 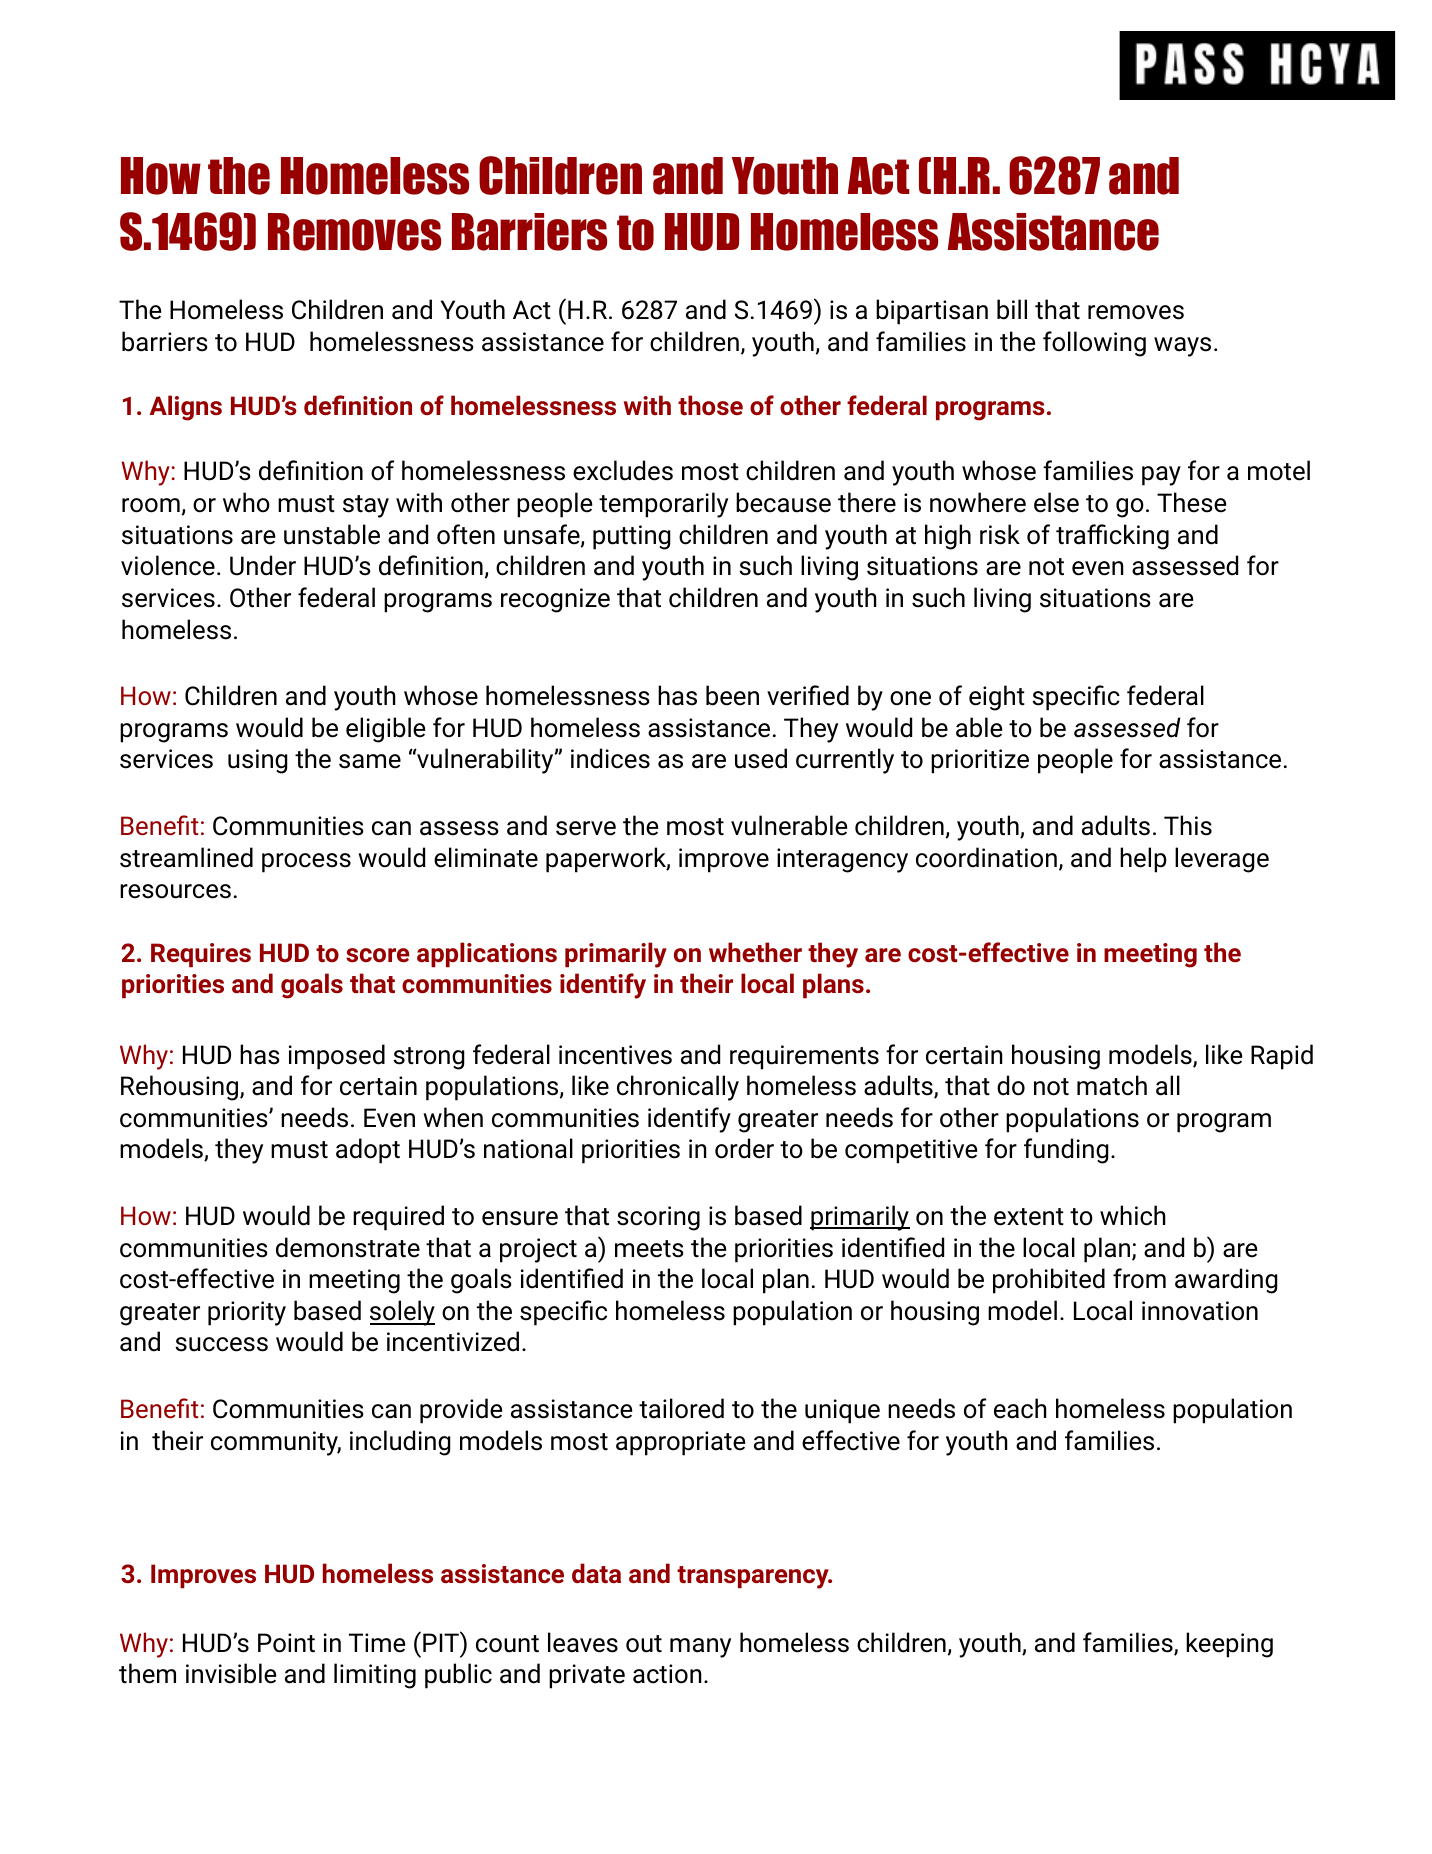 I want to click on whether, so click(x=755, y=952).
